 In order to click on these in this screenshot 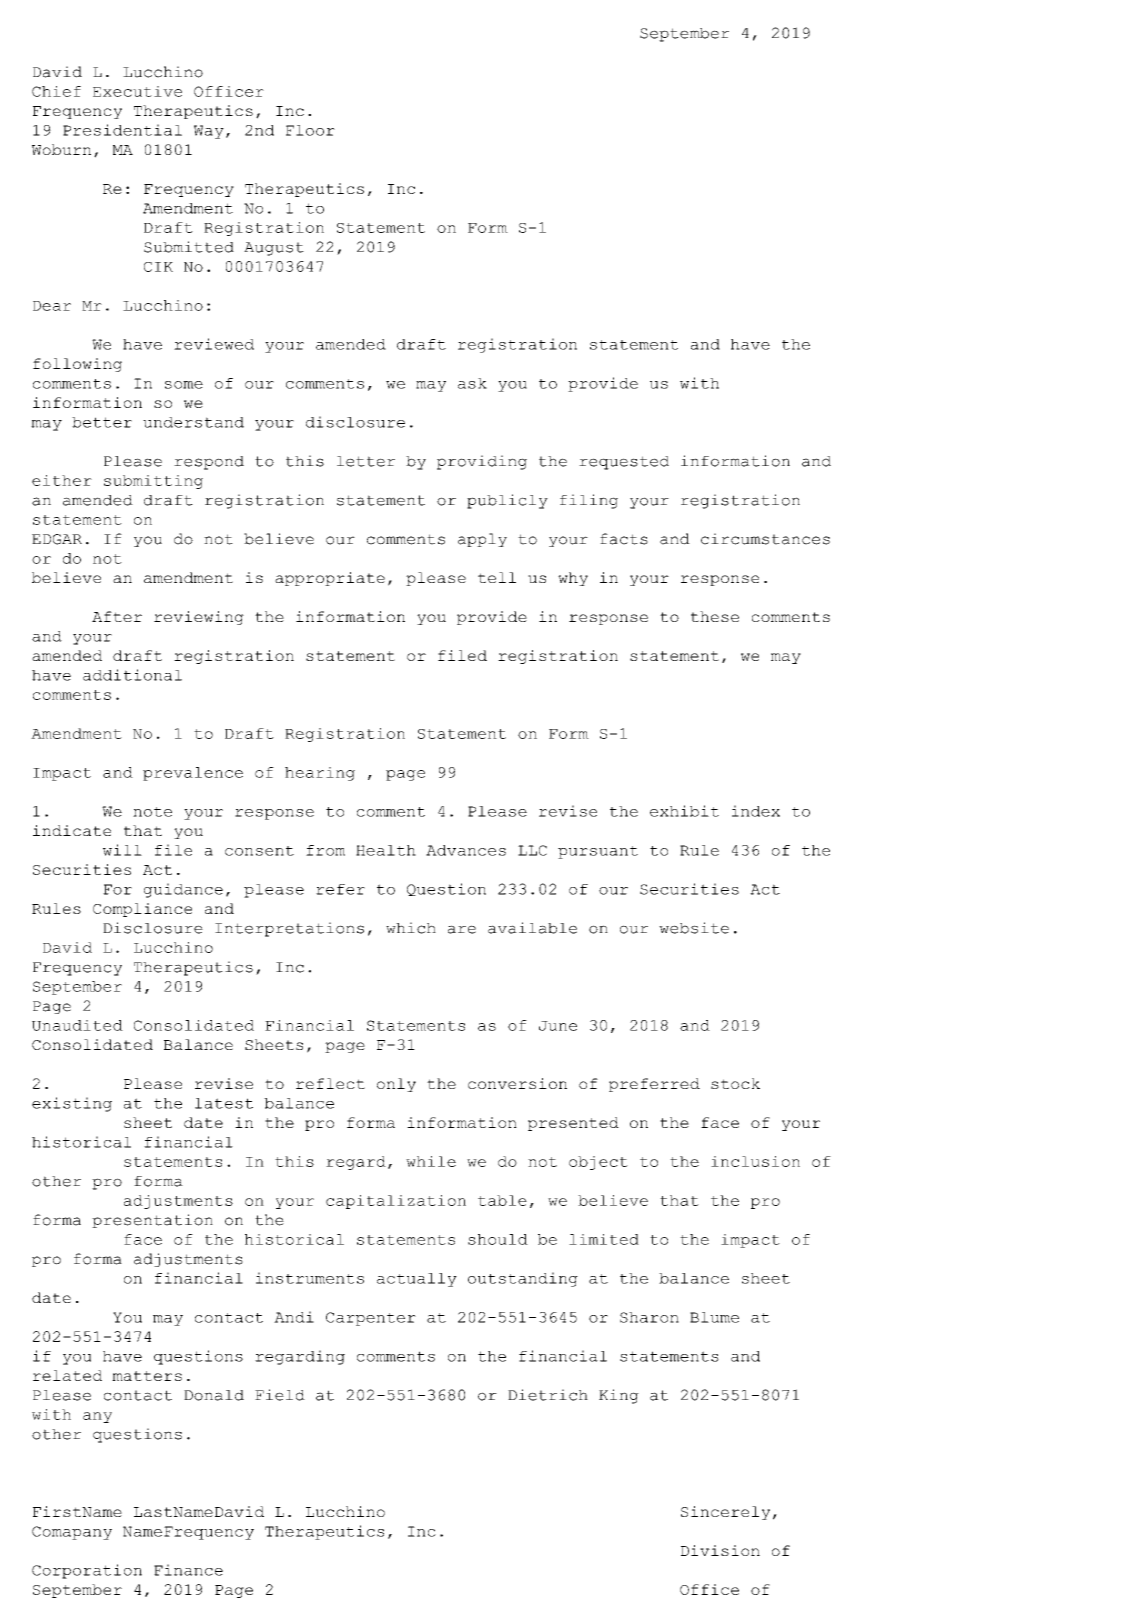, I will do `click(715, 616)`.
